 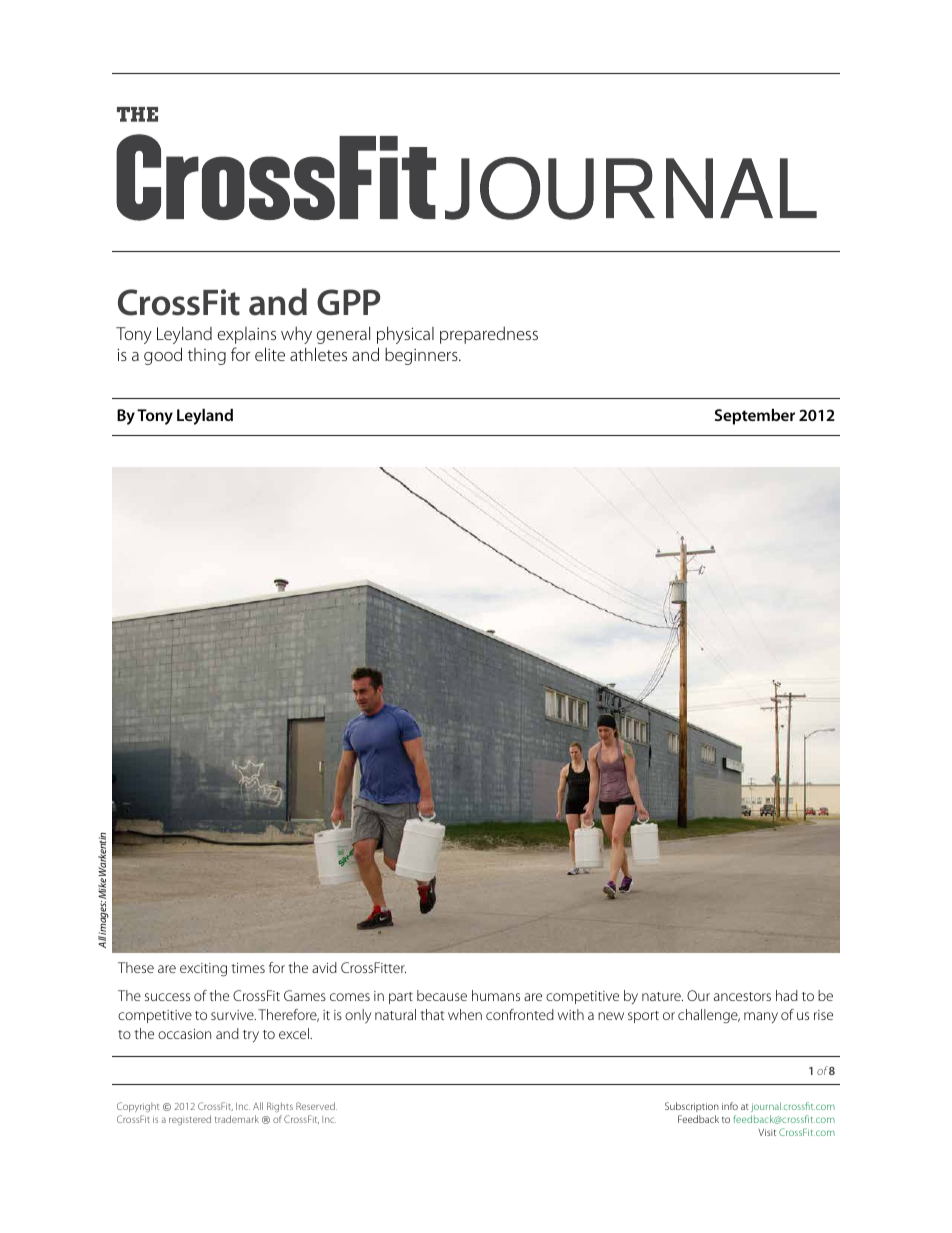 What do you see at coordinates (246, 335) in the screenshot?
I see `explains` at bounding box center [246, 335].
